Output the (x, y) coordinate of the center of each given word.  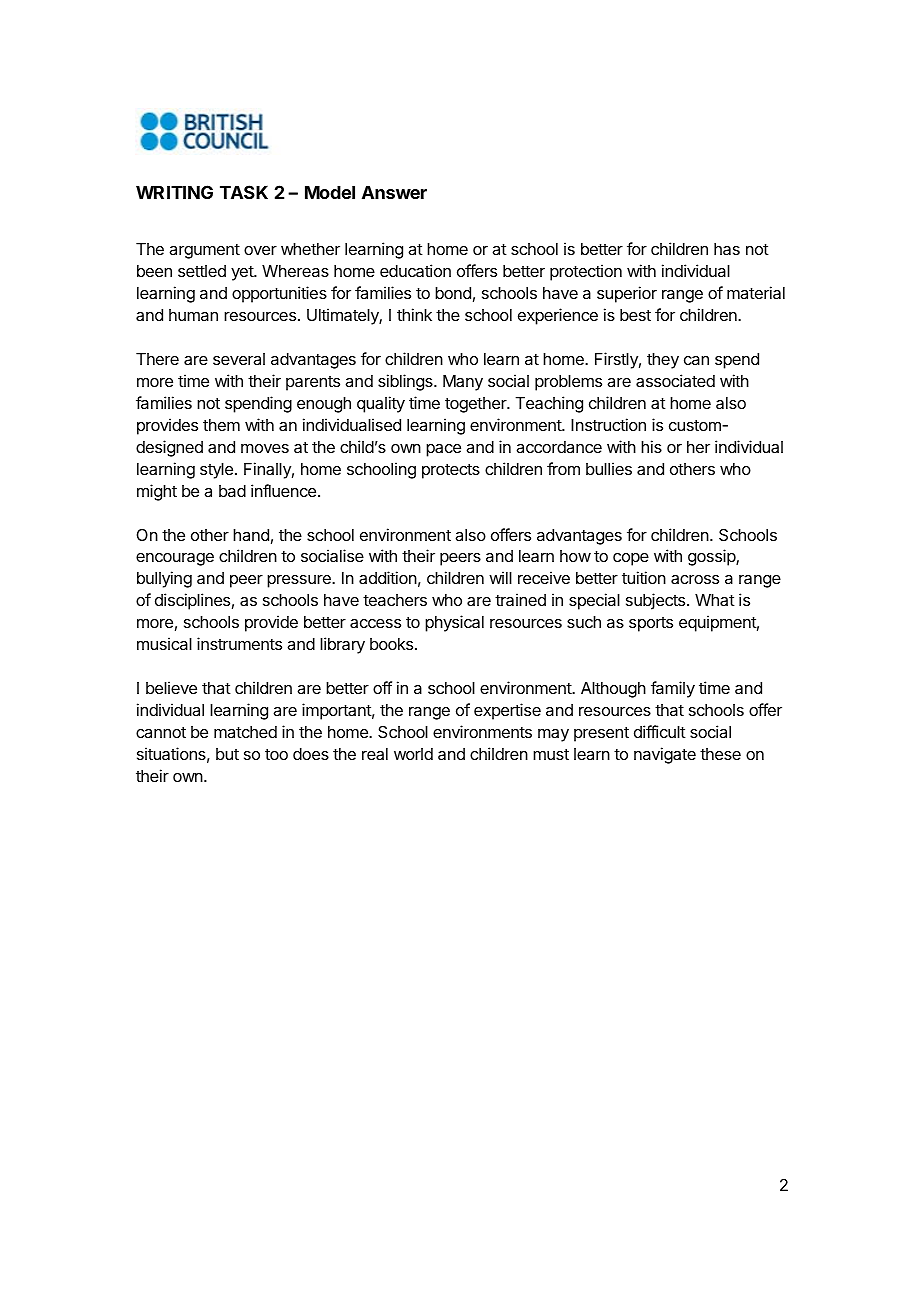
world (413, 754)
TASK (244, 192)
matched (245, 732)
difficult (660, 731)
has (727, 249)
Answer (394, 192)
